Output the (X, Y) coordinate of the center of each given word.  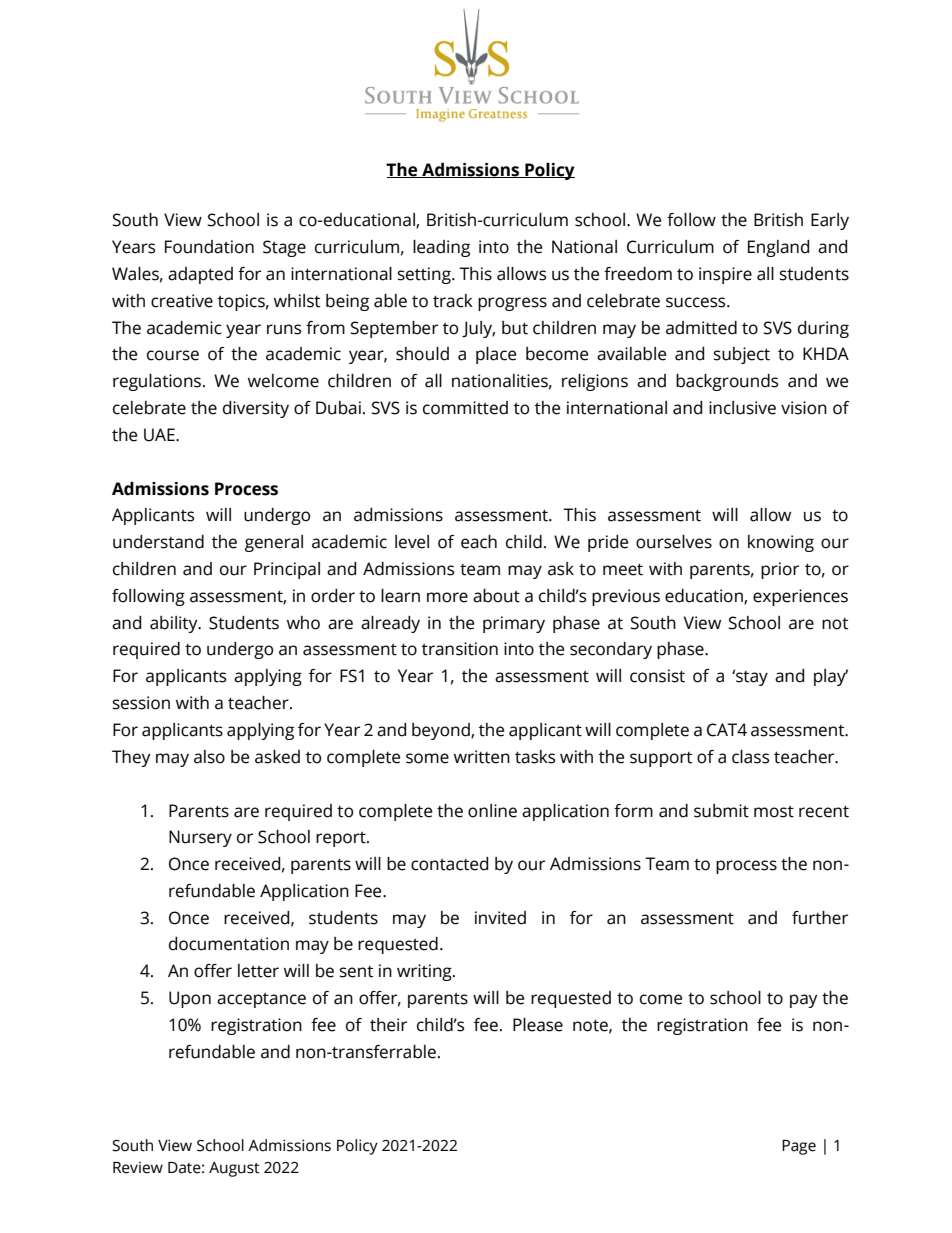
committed (465, 408)
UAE (160, 435)
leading (441, 248)
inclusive (742, 408)
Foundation (209, 247)
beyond (442, 731)
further (820, 918)
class (750, 757)
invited (500, 918)
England (778, 248)
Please (538, 1025)
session (141, 703)
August (234, 1169)
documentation (229, 944)
